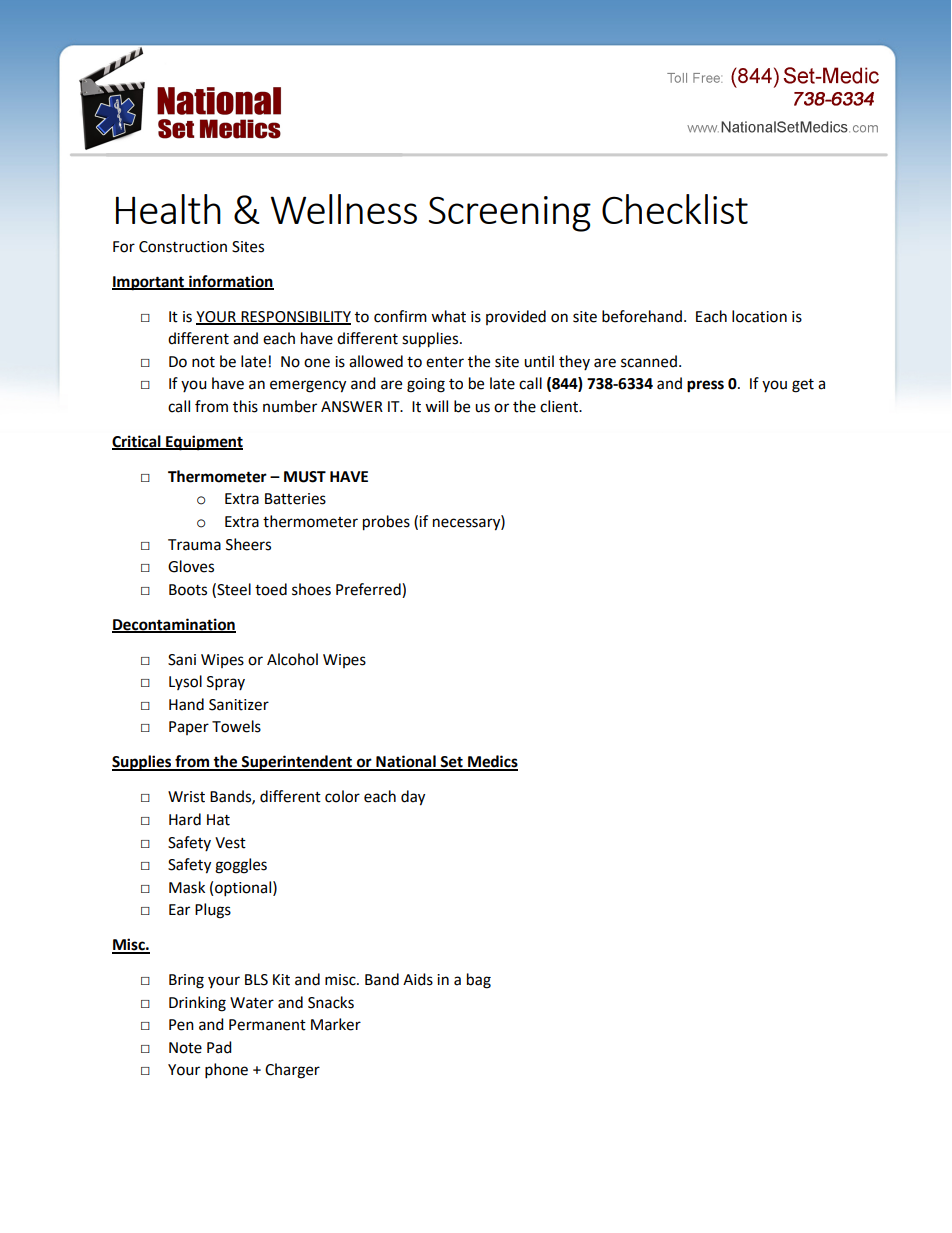 The width and height of the screenshot is (952, 1233). What do you see at coordinates (194, 545) in the screenshot?
I see `Trauma` at bounding box center [194, 545].
